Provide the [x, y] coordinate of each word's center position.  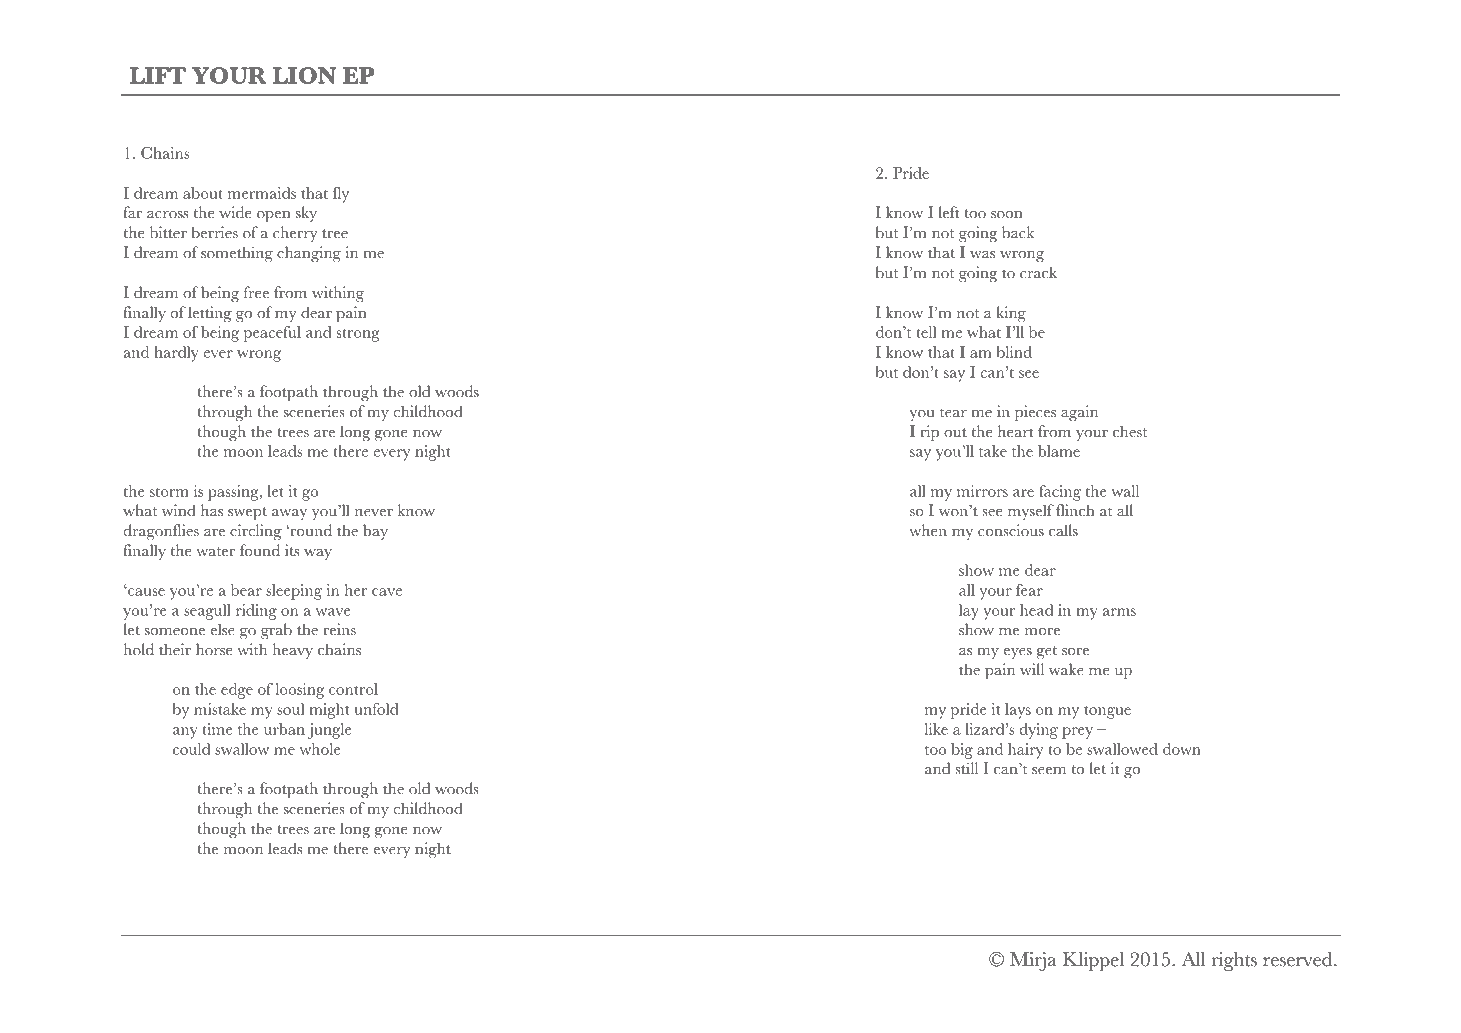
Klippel [1093, 961]
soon [1007, 215]
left [949, 212]
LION [304, 75]
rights [1234, 961]
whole [320, 749]
